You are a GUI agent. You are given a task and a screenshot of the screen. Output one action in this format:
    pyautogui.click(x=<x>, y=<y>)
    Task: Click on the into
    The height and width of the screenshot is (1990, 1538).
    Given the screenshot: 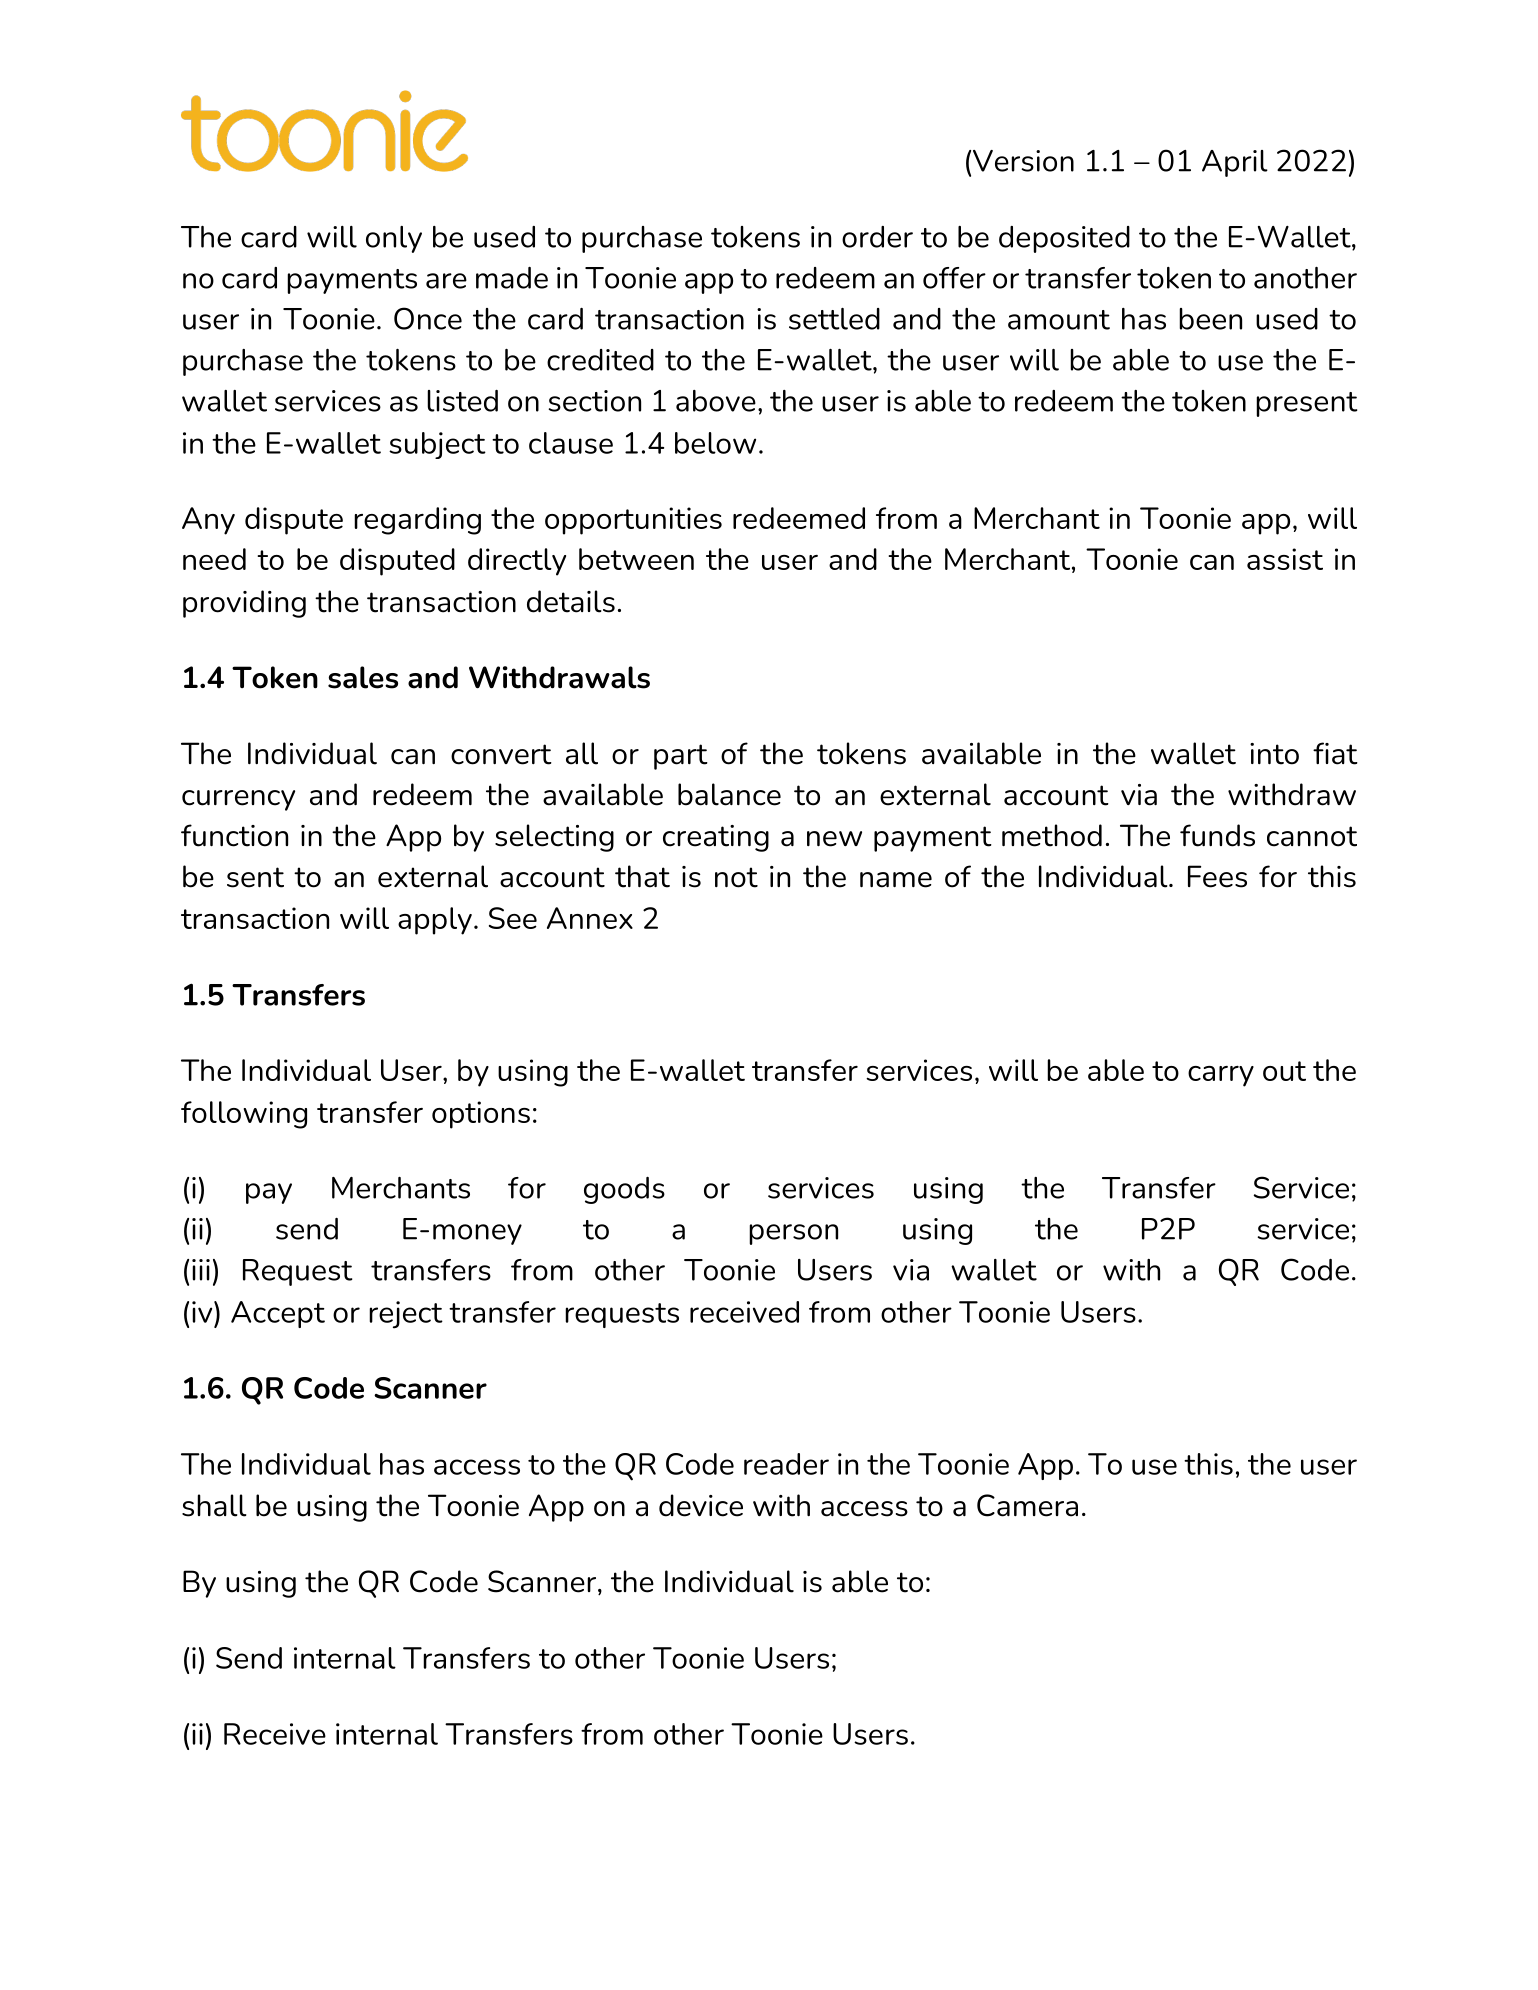 What is the action you would take?
    pyautogui.click(x=1274, y=754)
